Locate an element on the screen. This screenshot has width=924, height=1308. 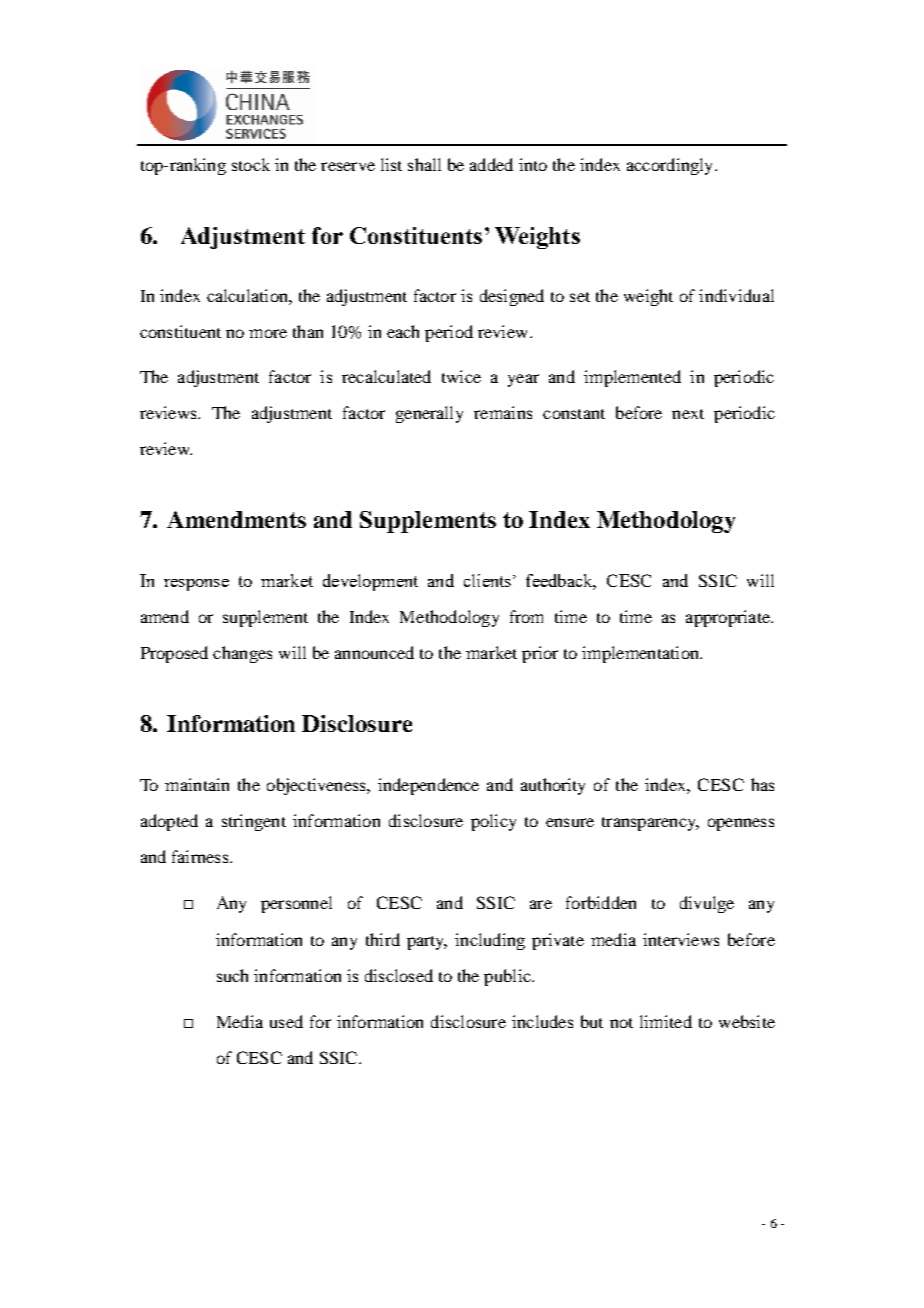
public is located at coordinates (508, 977).
